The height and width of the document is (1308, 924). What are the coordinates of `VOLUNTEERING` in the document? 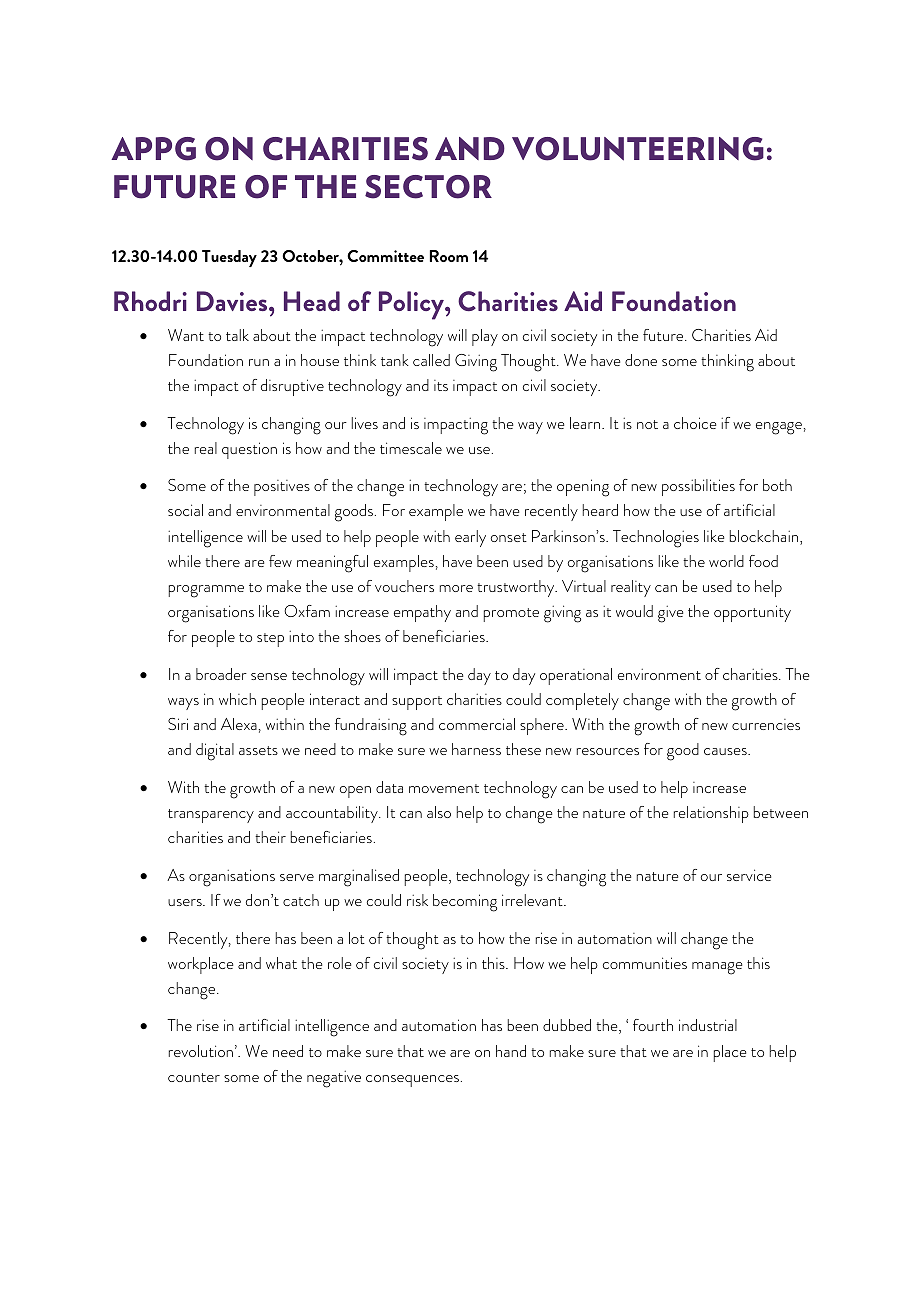 It's located at (638, 149).
